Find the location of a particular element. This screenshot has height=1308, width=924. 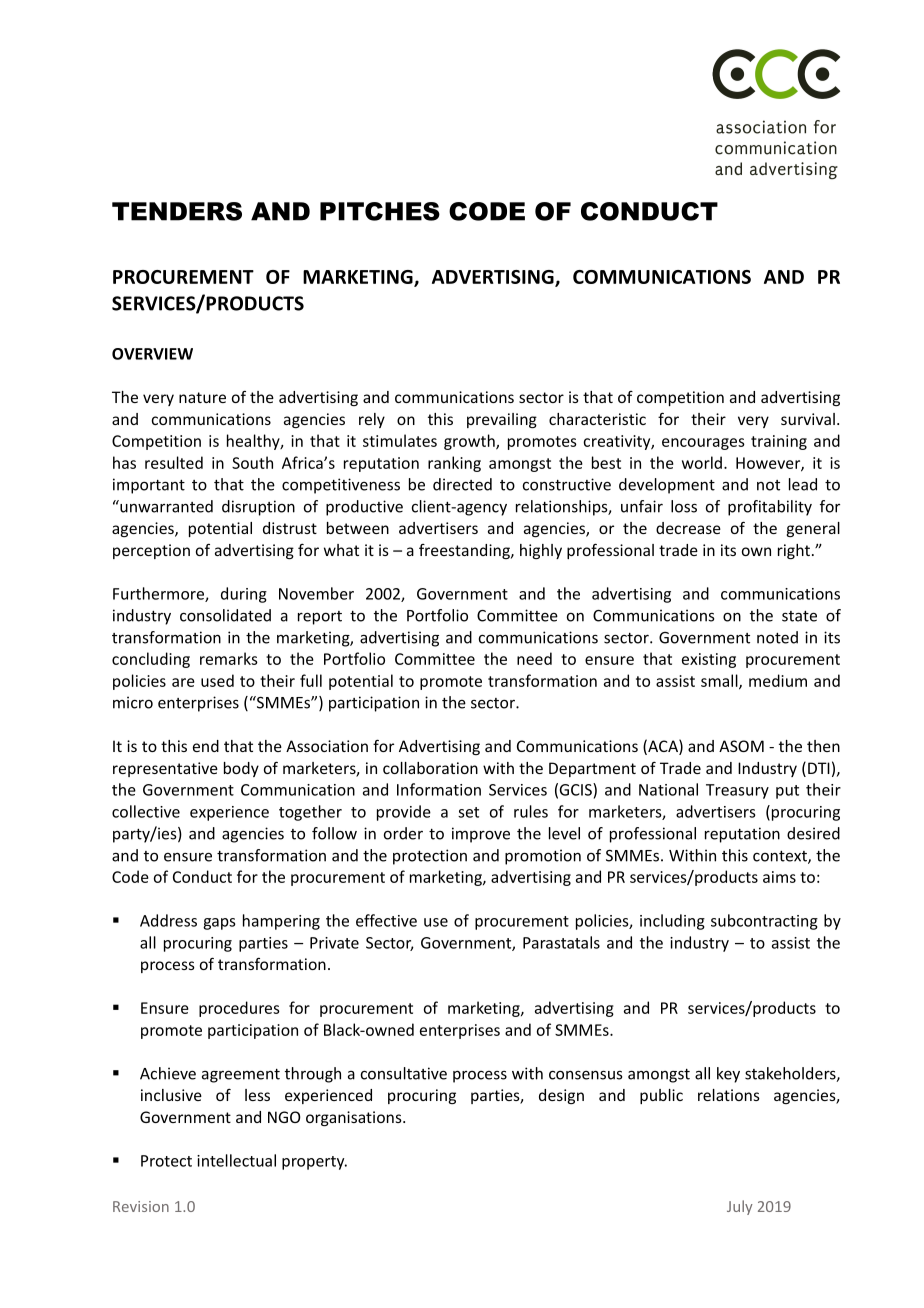

intellectual is located at coordinates (236, 1160).
